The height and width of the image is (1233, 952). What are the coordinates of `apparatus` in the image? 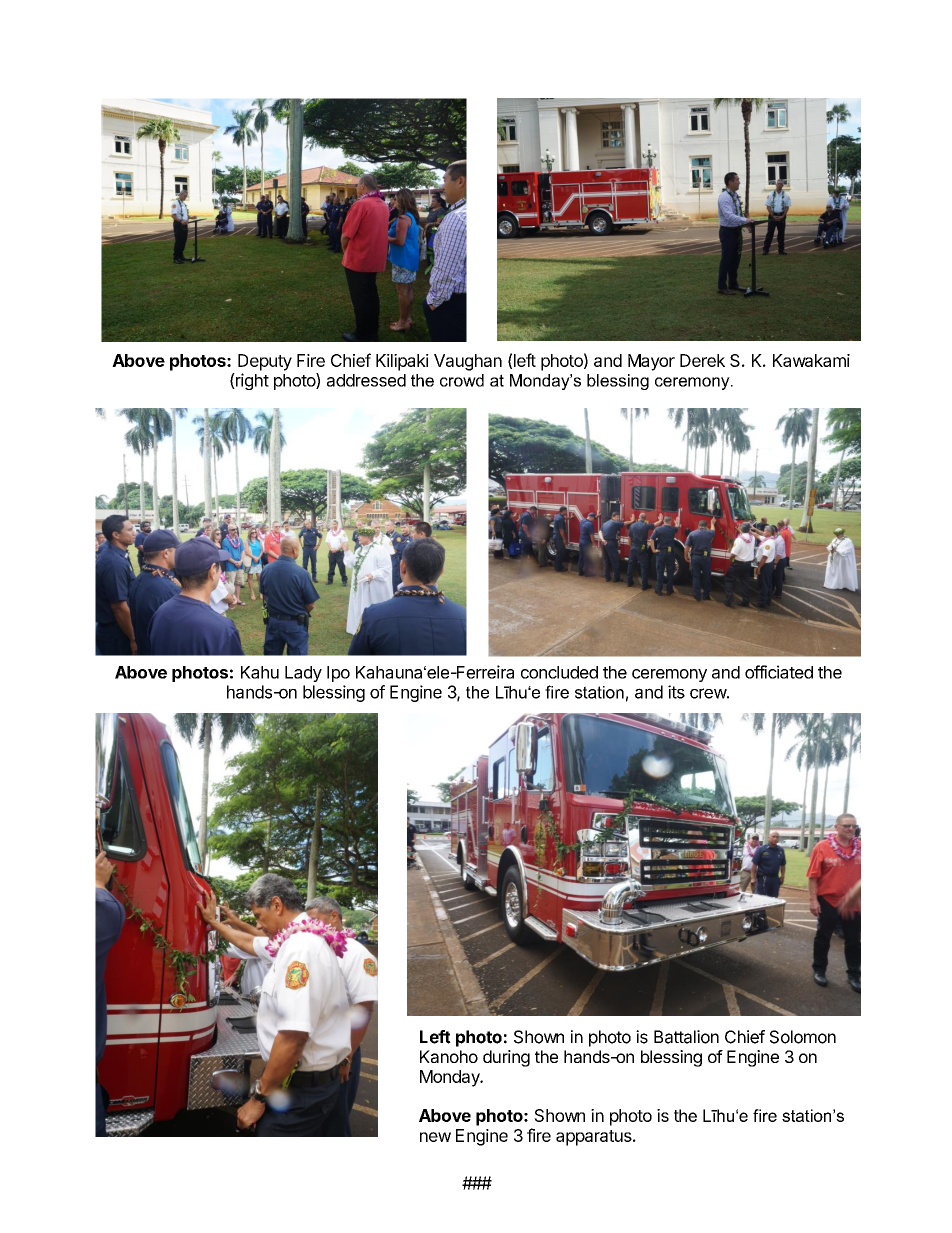 It's located at (595, 1138).
